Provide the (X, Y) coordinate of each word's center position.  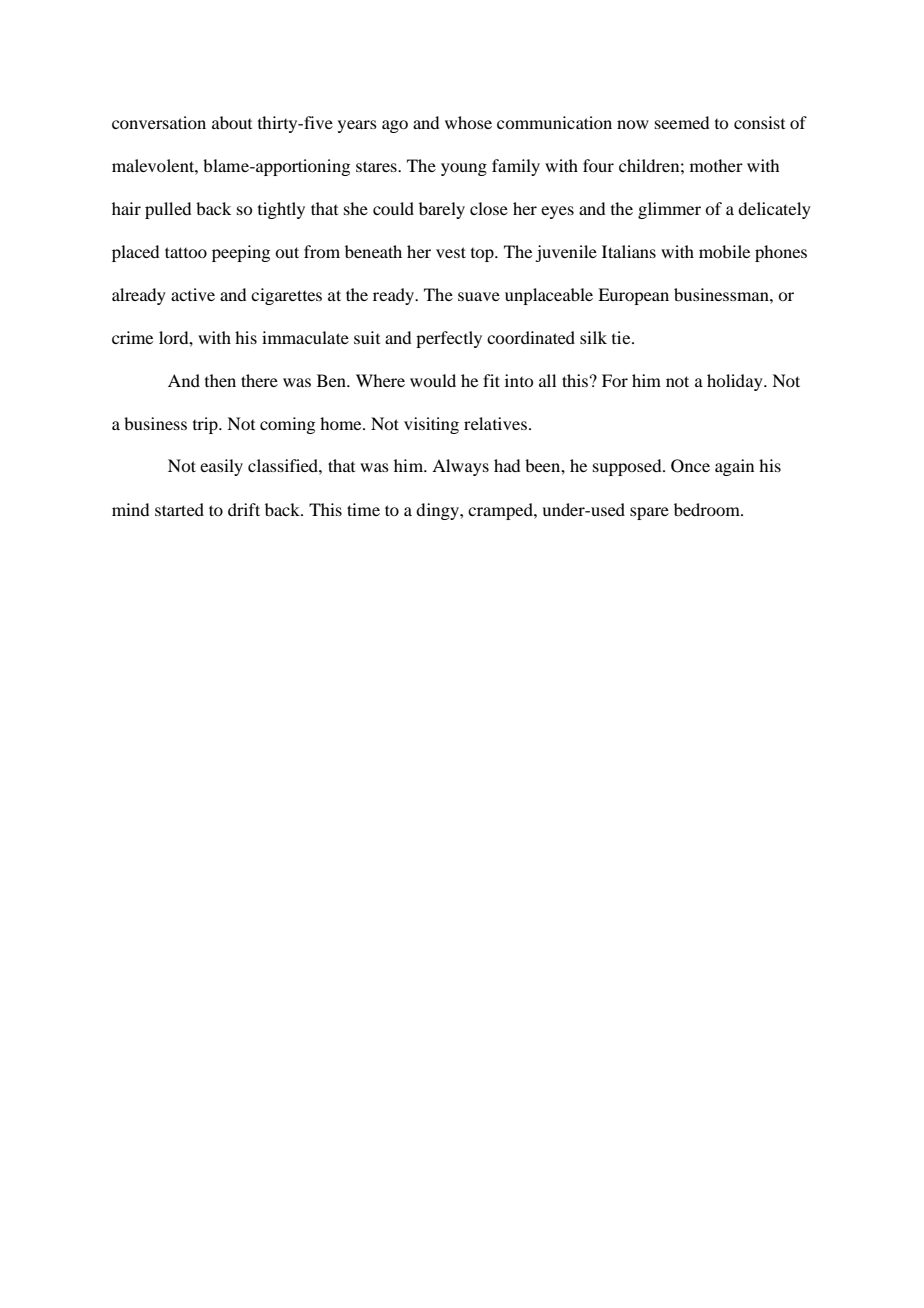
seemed (682, 122)
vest (451, 252)
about (232, 122)
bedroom (708, 509)
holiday (736, 382)
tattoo (186, 252)
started (179, 509)
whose (468, 122)
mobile (724, 251)
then (220, 380)
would (433, 380)
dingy (438, 511)
